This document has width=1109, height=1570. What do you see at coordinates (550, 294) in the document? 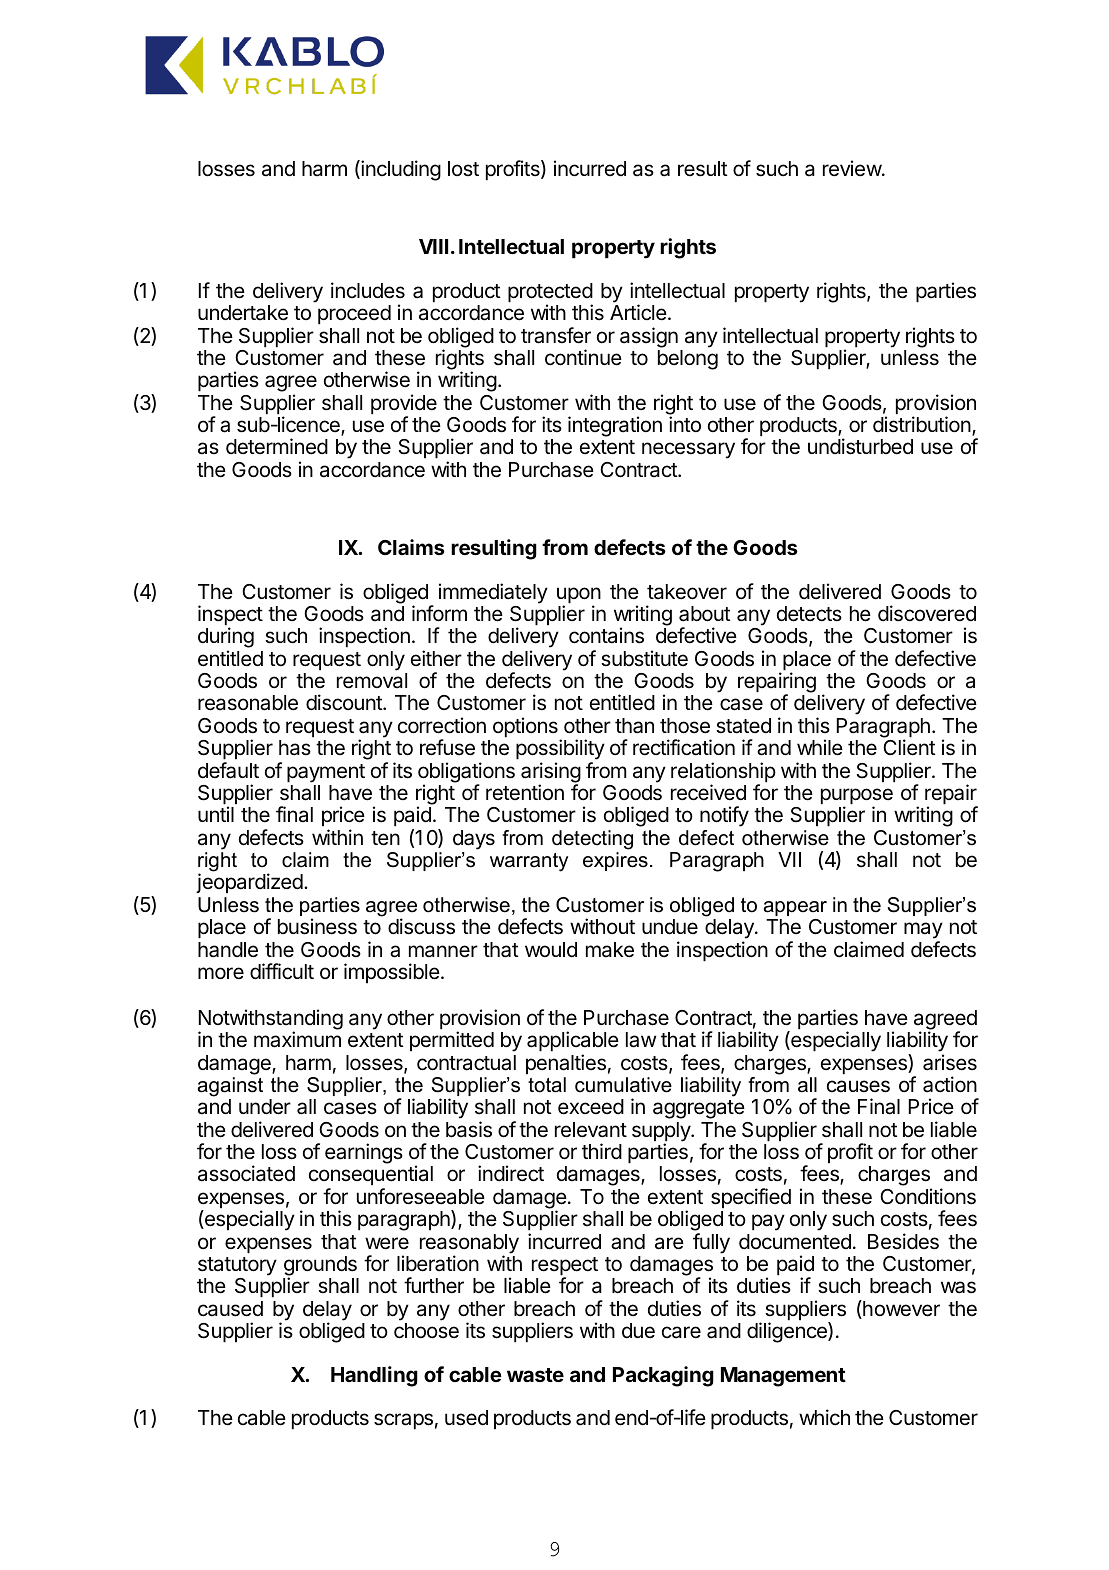
I see `protected` at bounding box center [550, 294].
